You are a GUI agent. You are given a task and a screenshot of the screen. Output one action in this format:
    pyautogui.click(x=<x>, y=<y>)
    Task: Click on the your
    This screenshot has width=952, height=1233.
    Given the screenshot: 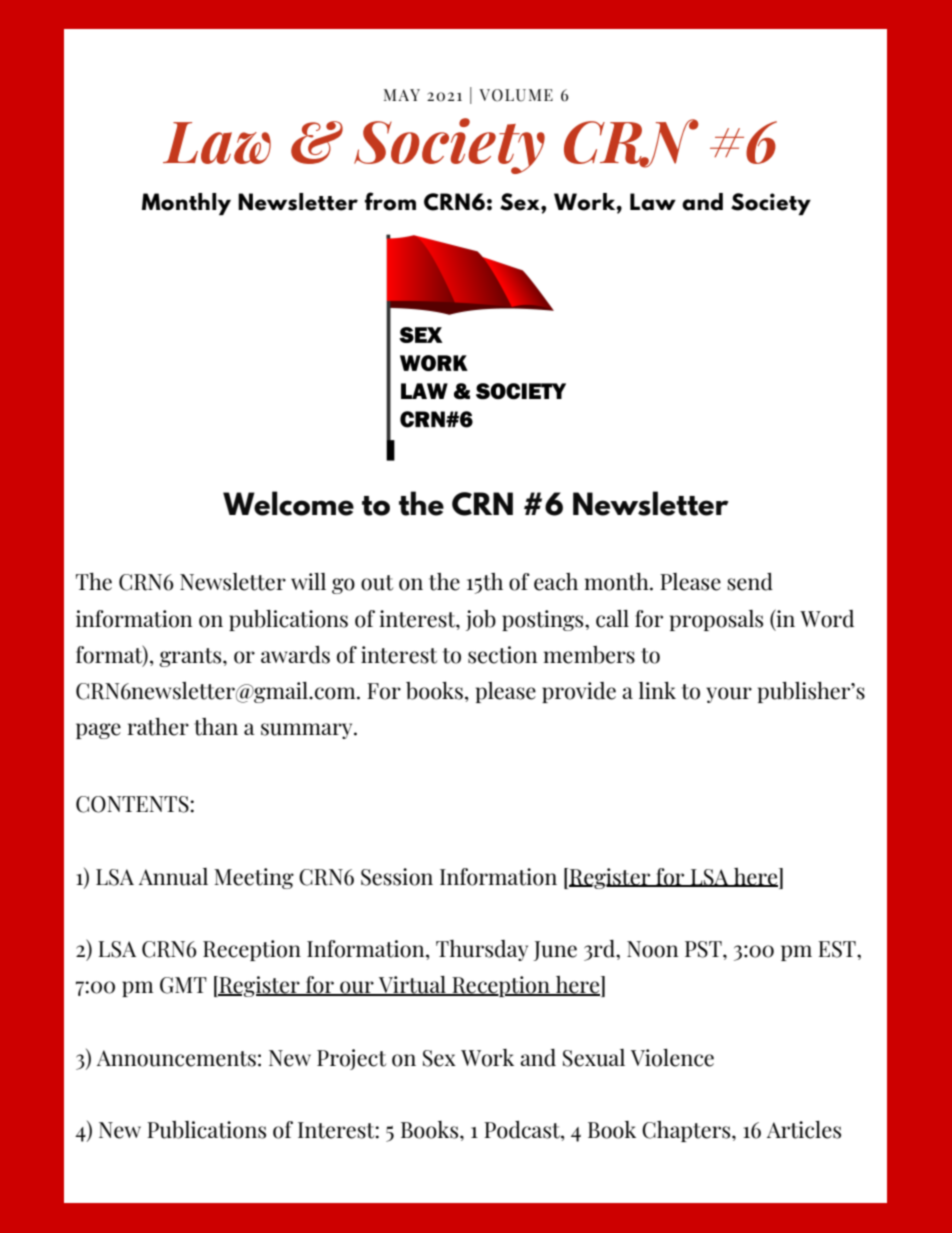 What is the action you would take?
    pyautogui.click(x=729, y=695)
